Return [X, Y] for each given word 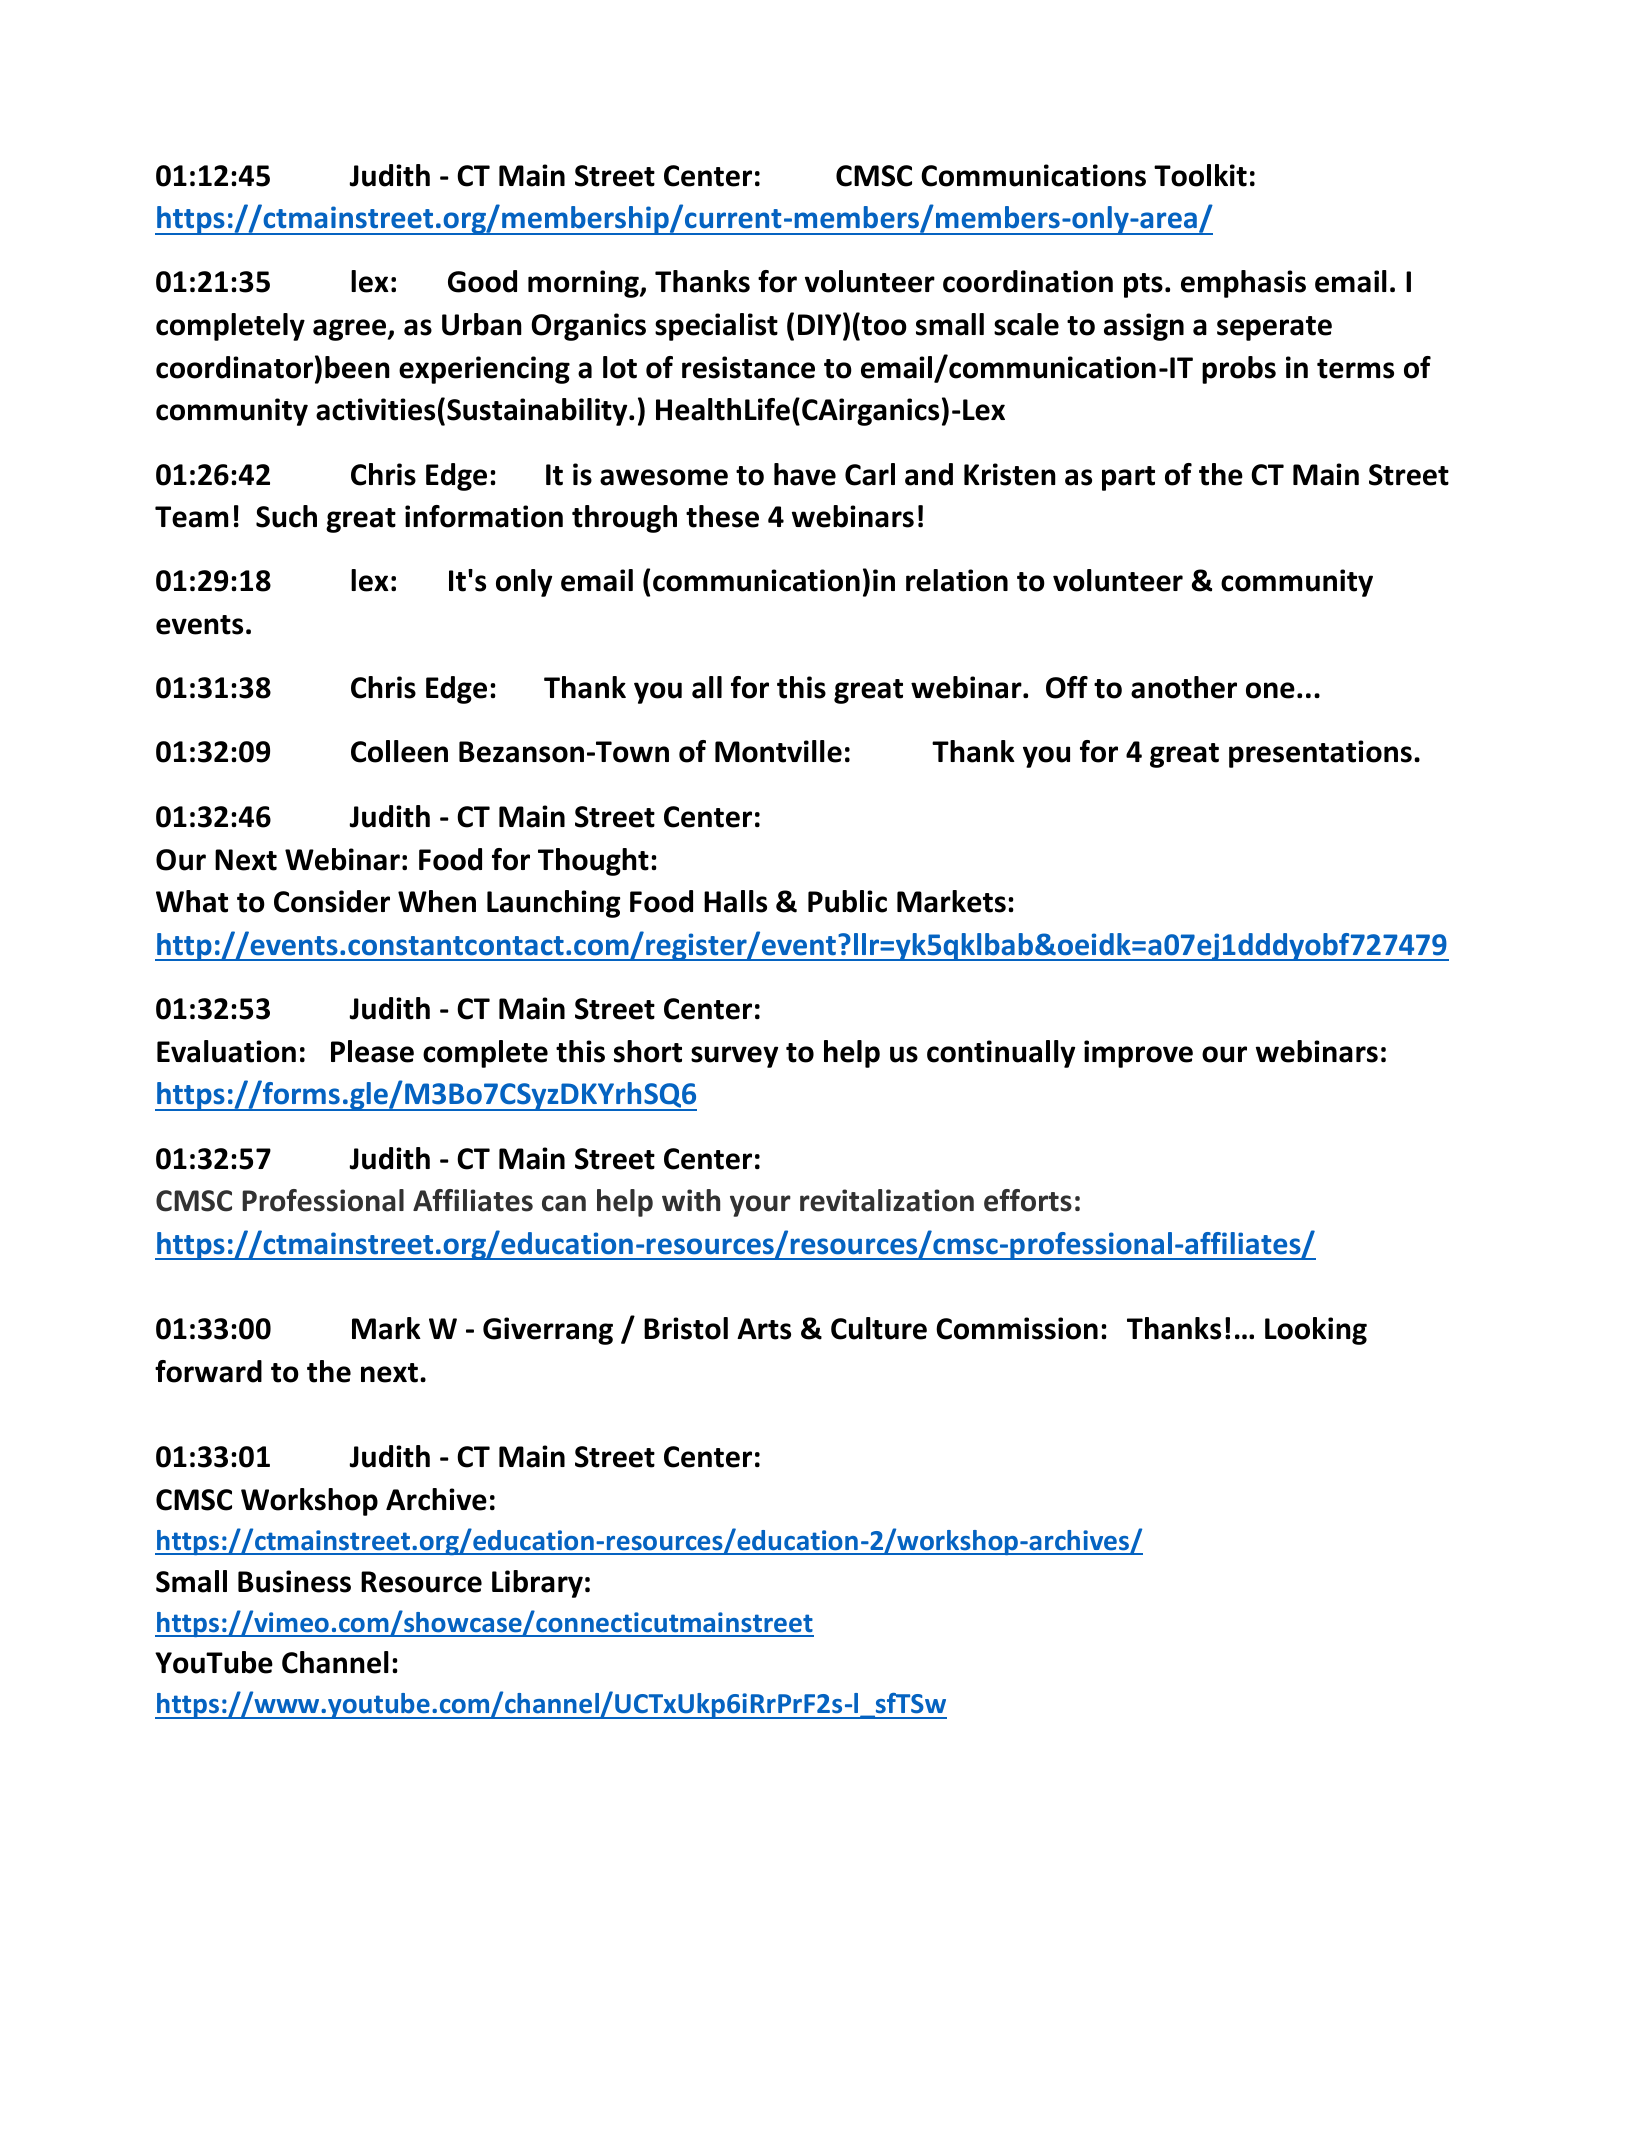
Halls [735, 901]
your [760, 1206]
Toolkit [1200, 175]
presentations [1320, 754]
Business [294, 1581]
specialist [716, 327]
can [564, 1203]
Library [537, 1584]
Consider [332, 901]
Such [286, 516]
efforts [1028, 1200]
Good [482, 281]
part [1128, 478]
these [722, 516]
